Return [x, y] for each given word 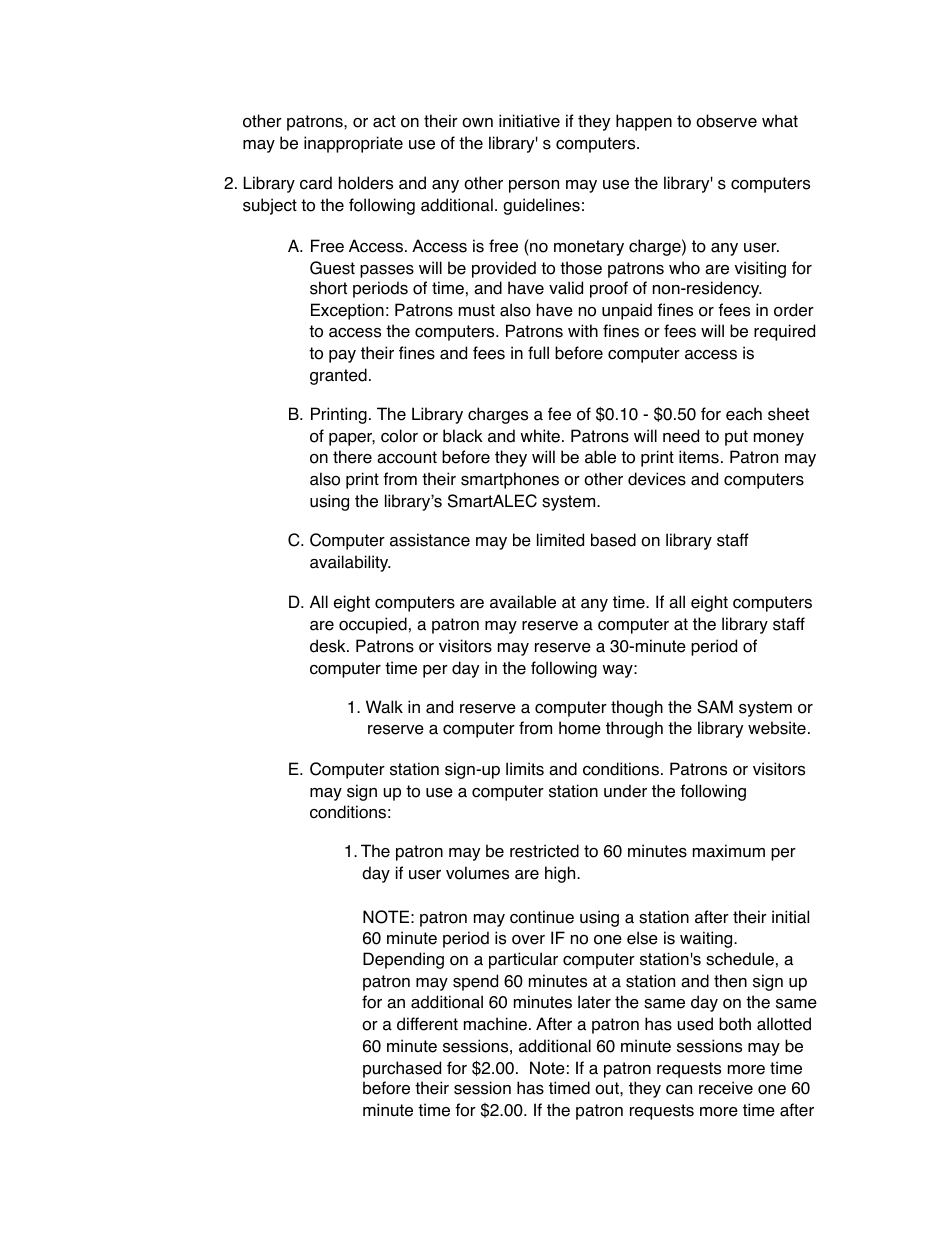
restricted [544, 851]
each [744, 414]
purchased [402, 1069]
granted [338, 376]
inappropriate [353, 144]
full [538, 352]
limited [560, 540]
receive [726, 1088]
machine [495, 1024]
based [613, 540]
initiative [529, 121]
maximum [729, 851]
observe [726, 121]
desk [329, 646]
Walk [384, 707]
